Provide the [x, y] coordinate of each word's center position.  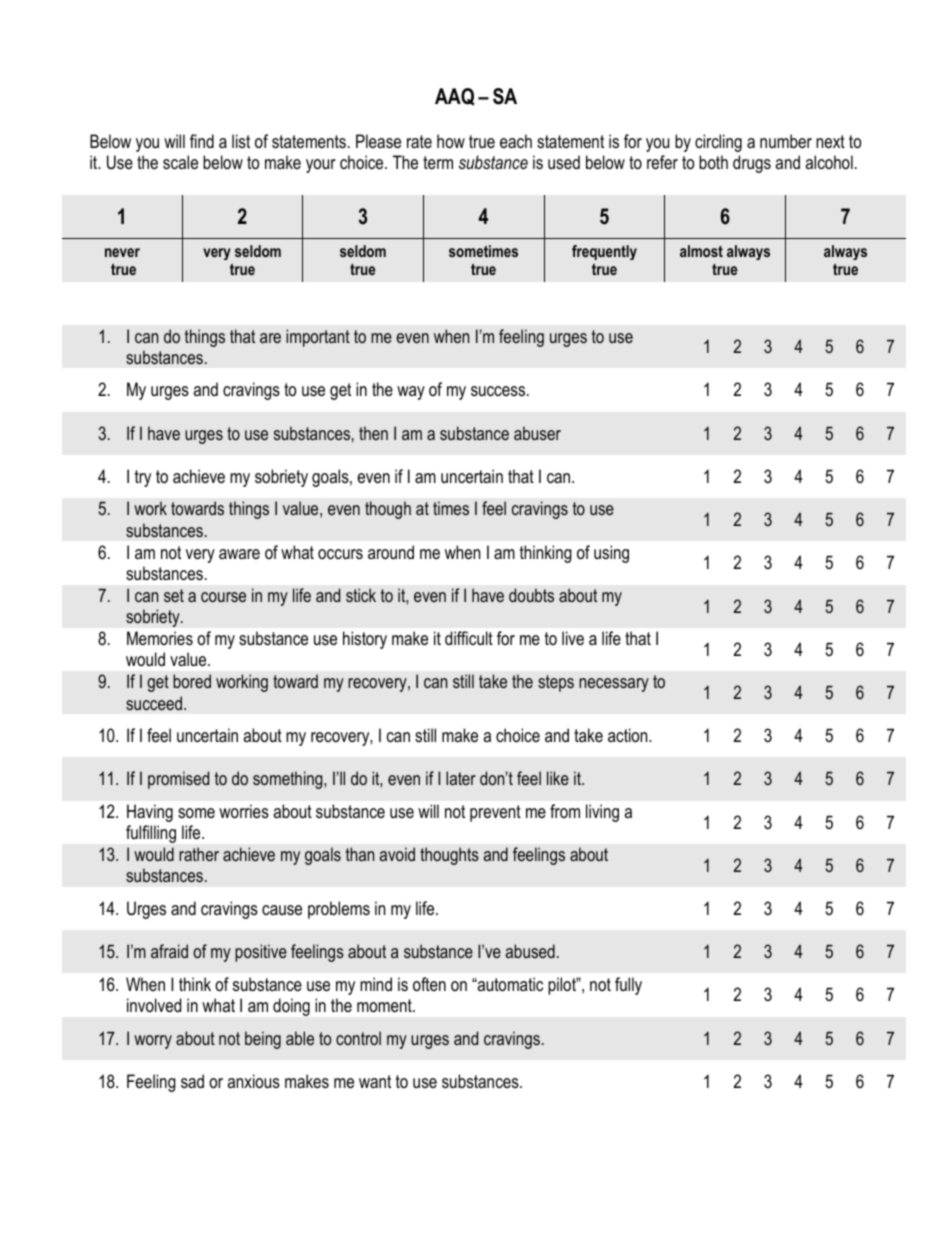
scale [180, 162]
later [461, 778]
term [438, 162]
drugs [752, 164]
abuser [537, 433]
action [629, 735]
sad [192, 1081]
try [143, 478]
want [375, 1081]
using [611, 554]
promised [178, 780]
